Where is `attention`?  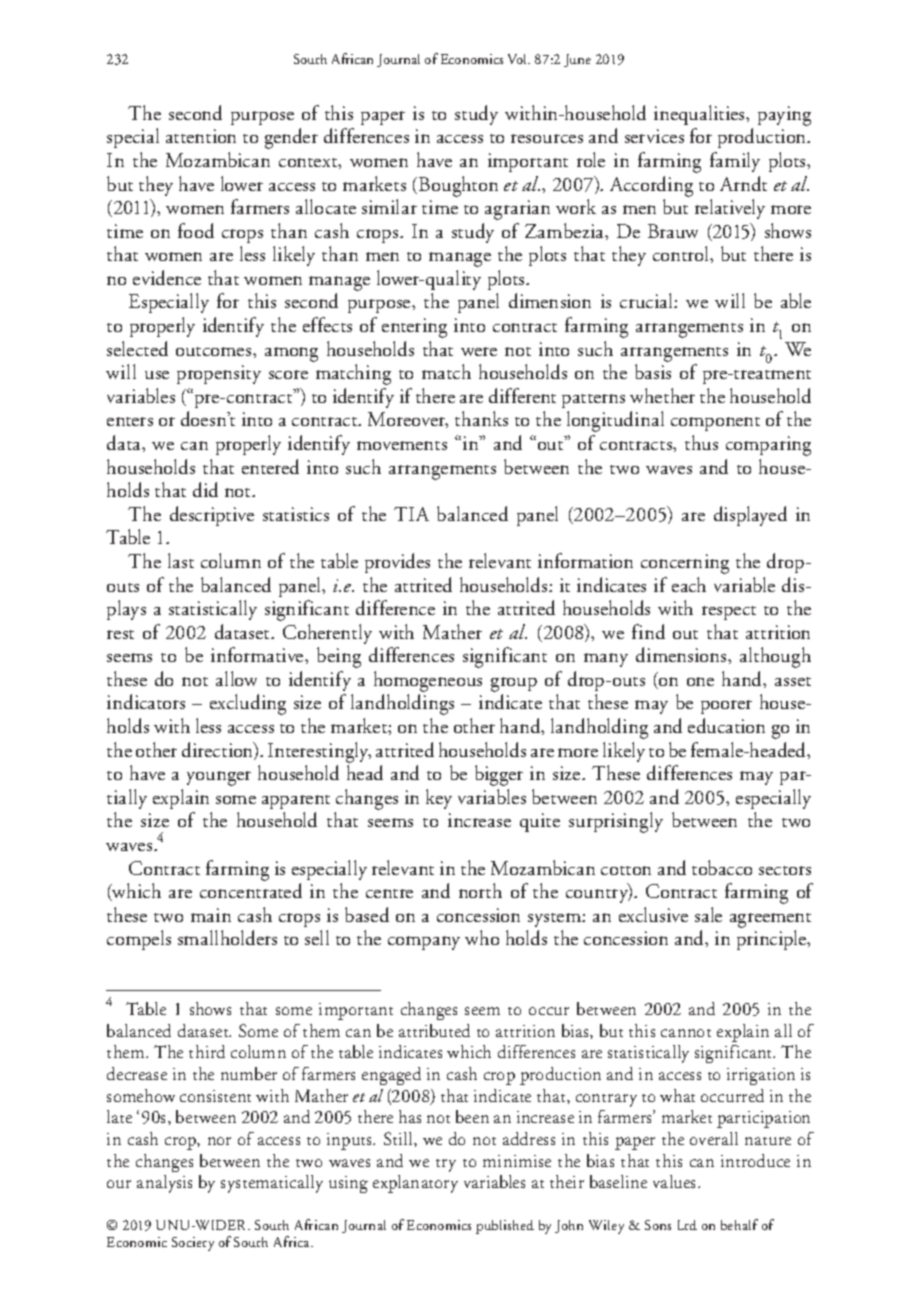 attention is located at coordinates (201, 136).
